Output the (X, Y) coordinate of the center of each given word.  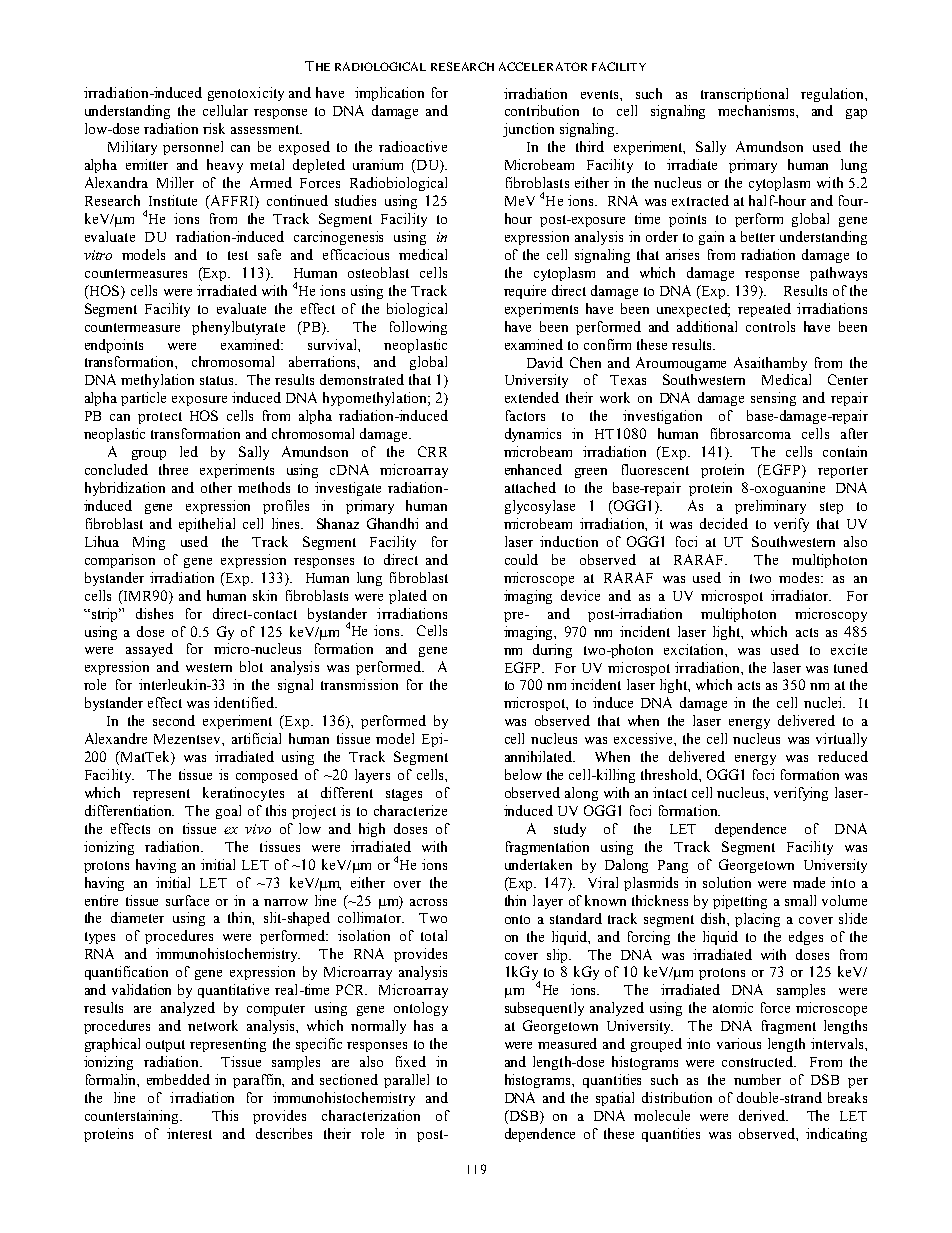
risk (214, 128)
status (218, 380)
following (418, 328)
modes (801, 577)
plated (408, 597)
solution (727, 882)
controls (770, 326)
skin (265, 595)
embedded (178, 1079)
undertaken (538, 864)
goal (228, 812)
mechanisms (757, 110)
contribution (542, 110)
